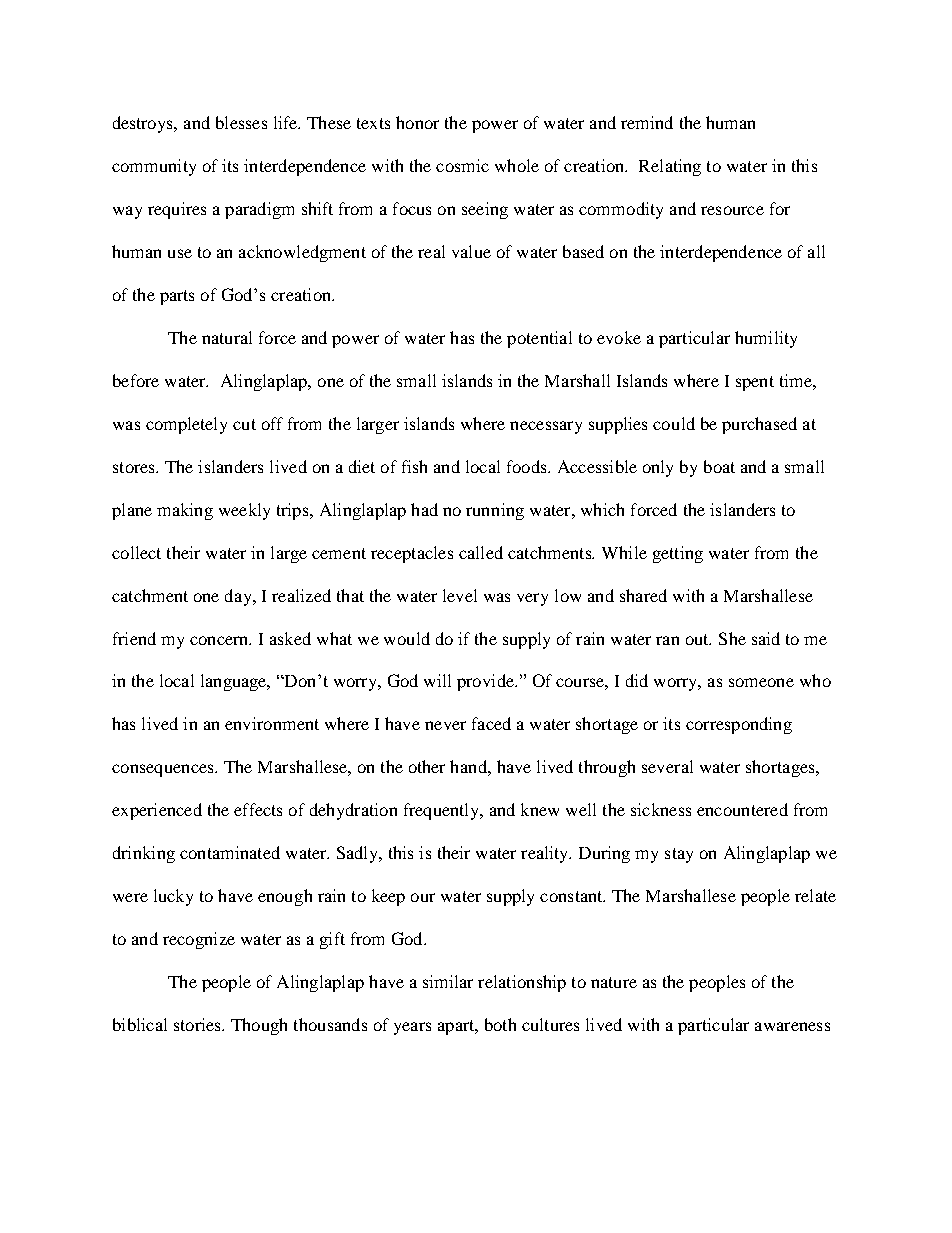 This screenshot has height=1233, width=952. What do you see at coordinates (198, 1024) in the screenshot?
I see `stories` at bounding box center [198, 1024].
